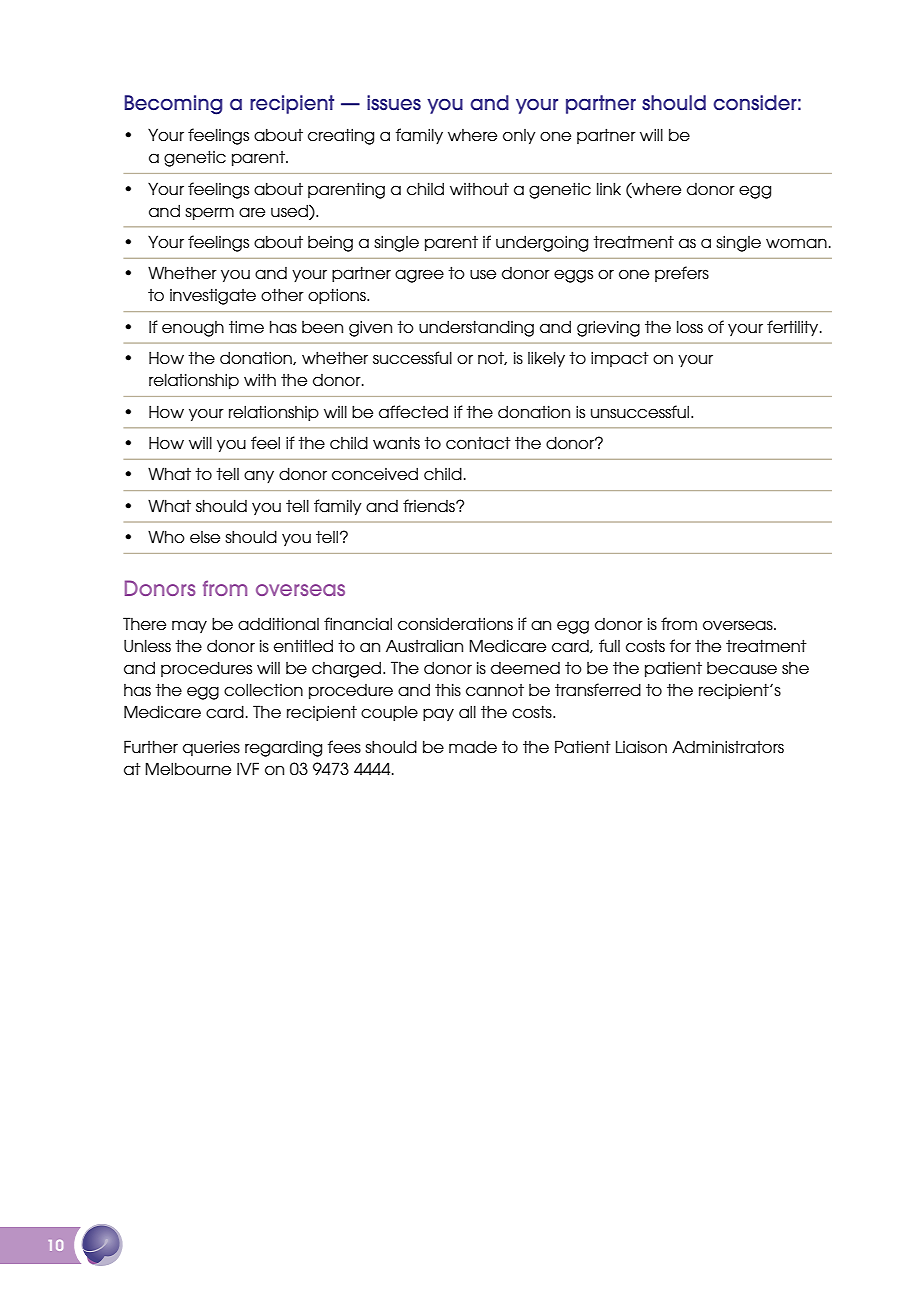 This page has height=1311, width=924. I want to click on loss, so click(690, 327).
